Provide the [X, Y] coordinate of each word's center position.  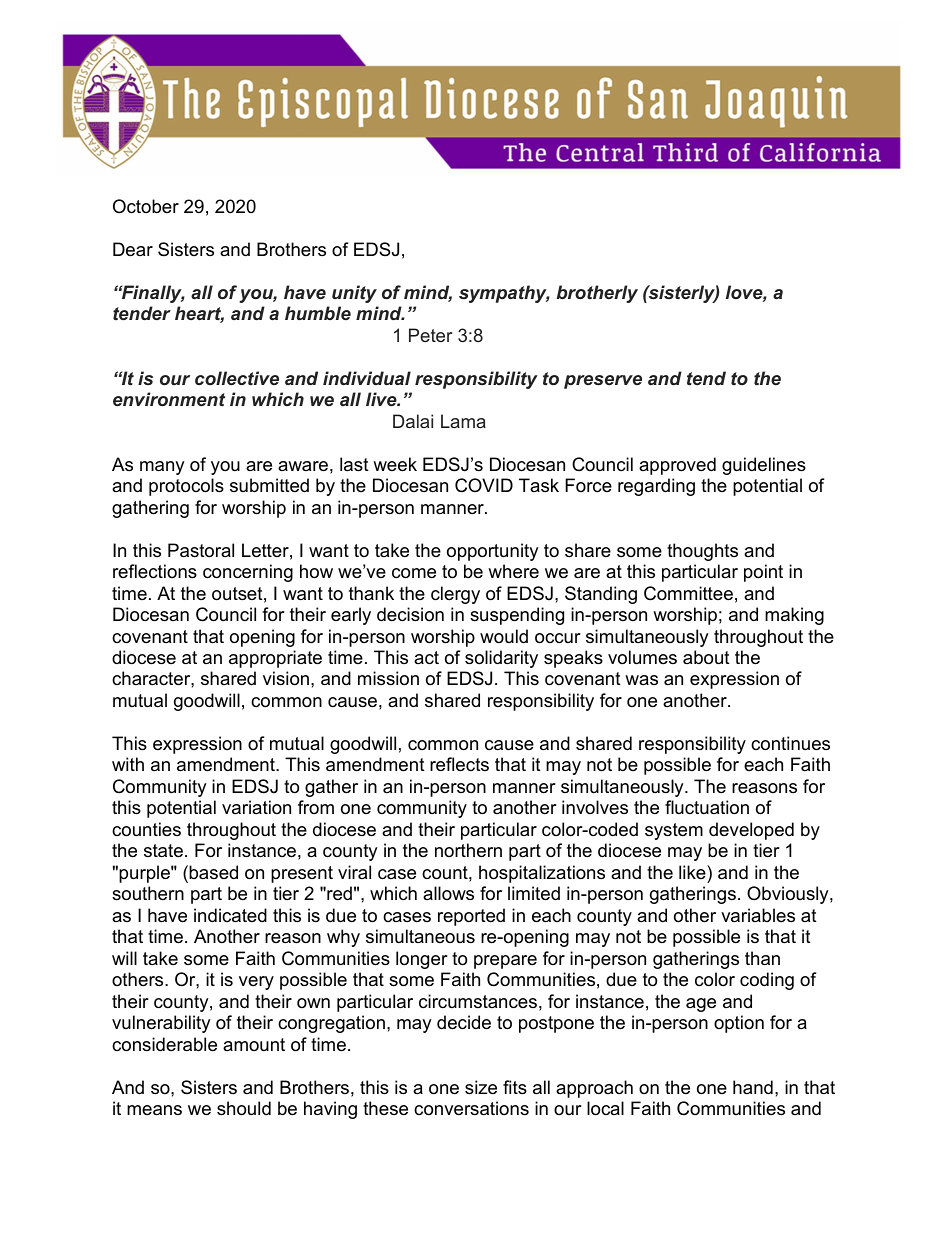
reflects [459, 764]
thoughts [702, 552]
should [244, 1108]
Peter [430, 335]
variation [256, 807]
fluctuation [707, 807]
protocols [186, 487]
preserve [603, 382]
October [146, 206]
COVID [484, 485]
